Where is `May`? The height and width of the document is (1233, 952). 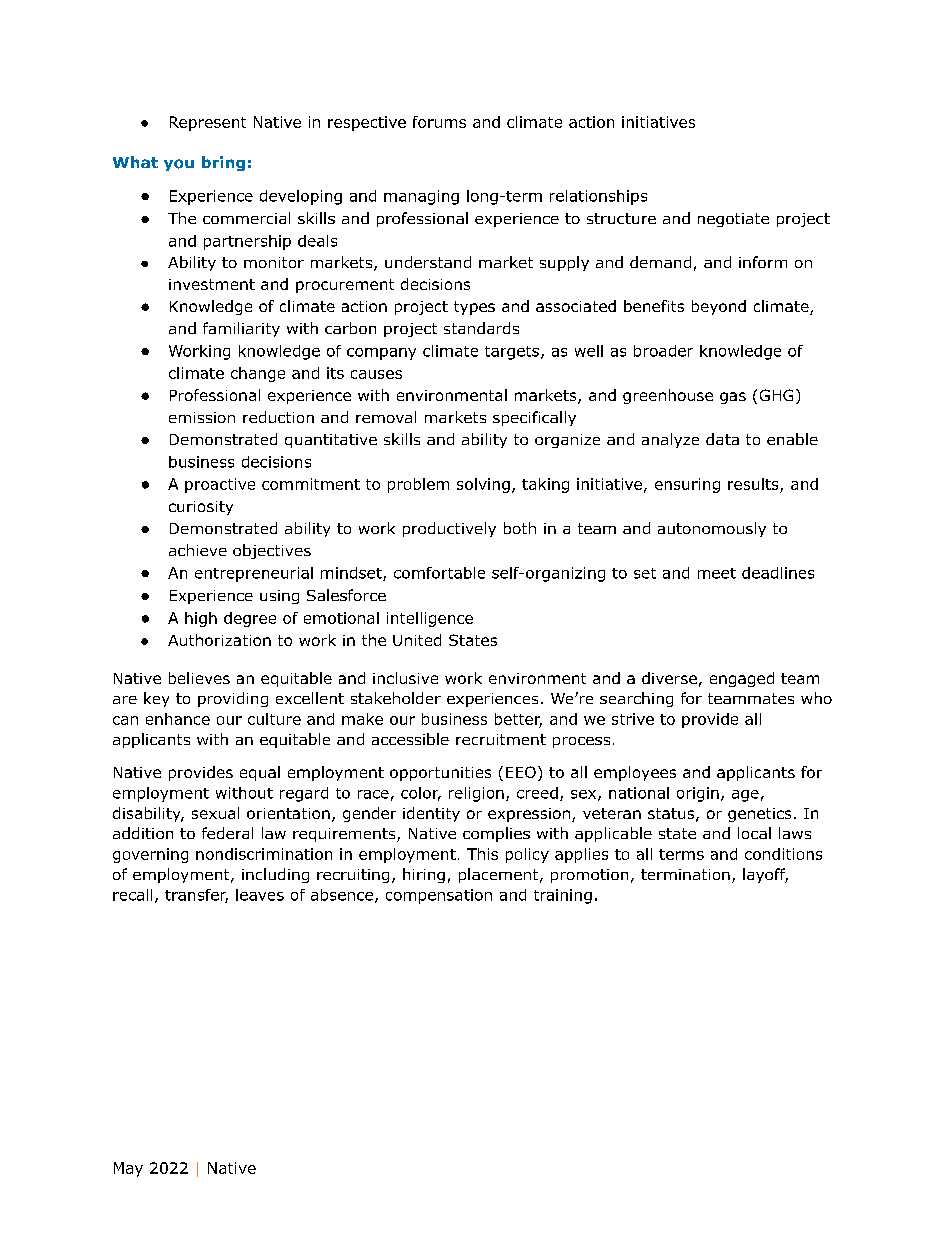
May is located at coordinates (128, 1169).
